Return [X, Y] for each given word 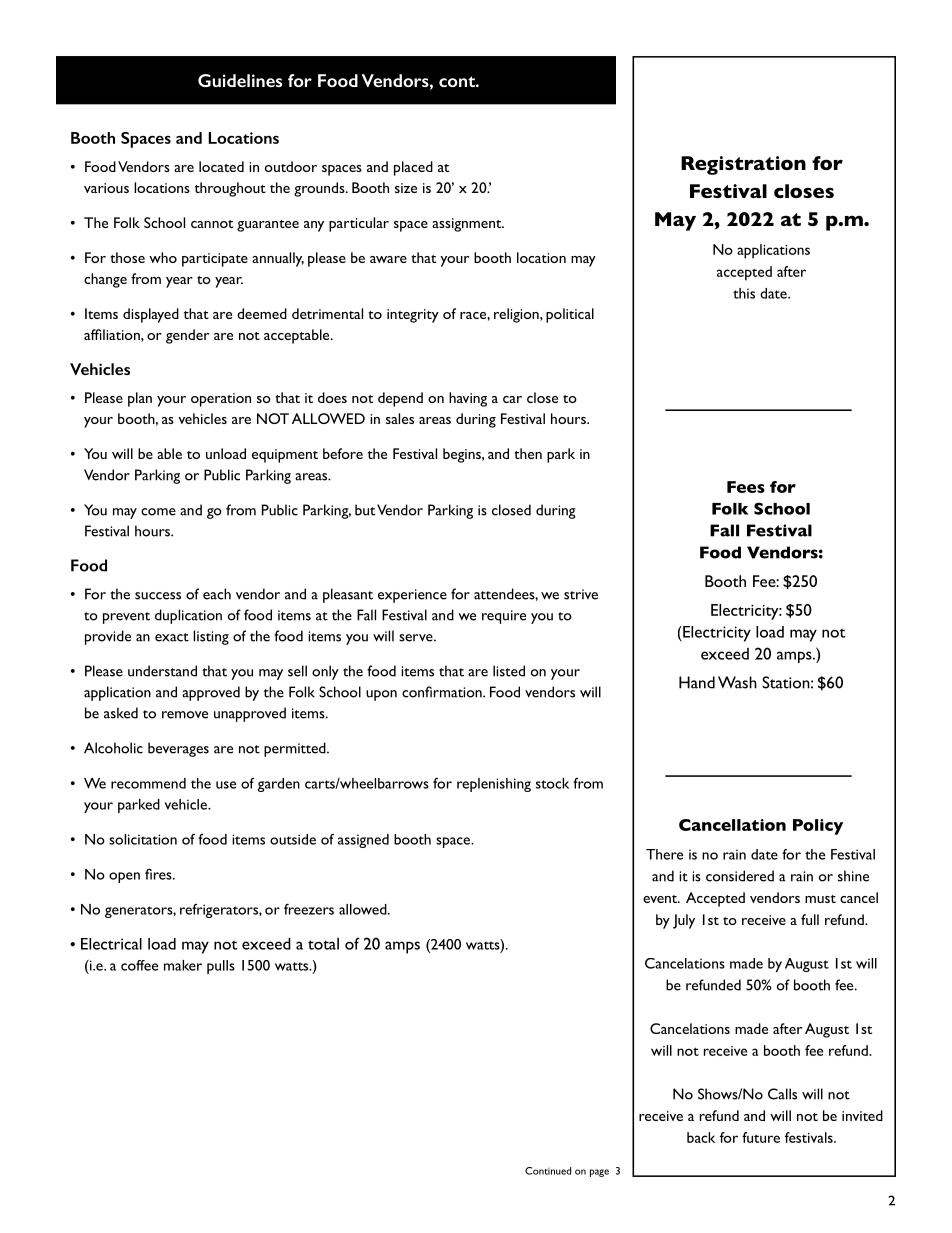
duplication [188, 616]
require [504, 617]
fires [159, 874]
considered [740, 876]
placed [413, 168]
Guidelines [240, 80]
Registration [743, 165]
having [468, 399]
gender [187, 336]
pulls [221, 967]
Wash [737, 682]
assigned [363, 841]
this [744, 293]
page [599, 1173]
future [761, 1137]
